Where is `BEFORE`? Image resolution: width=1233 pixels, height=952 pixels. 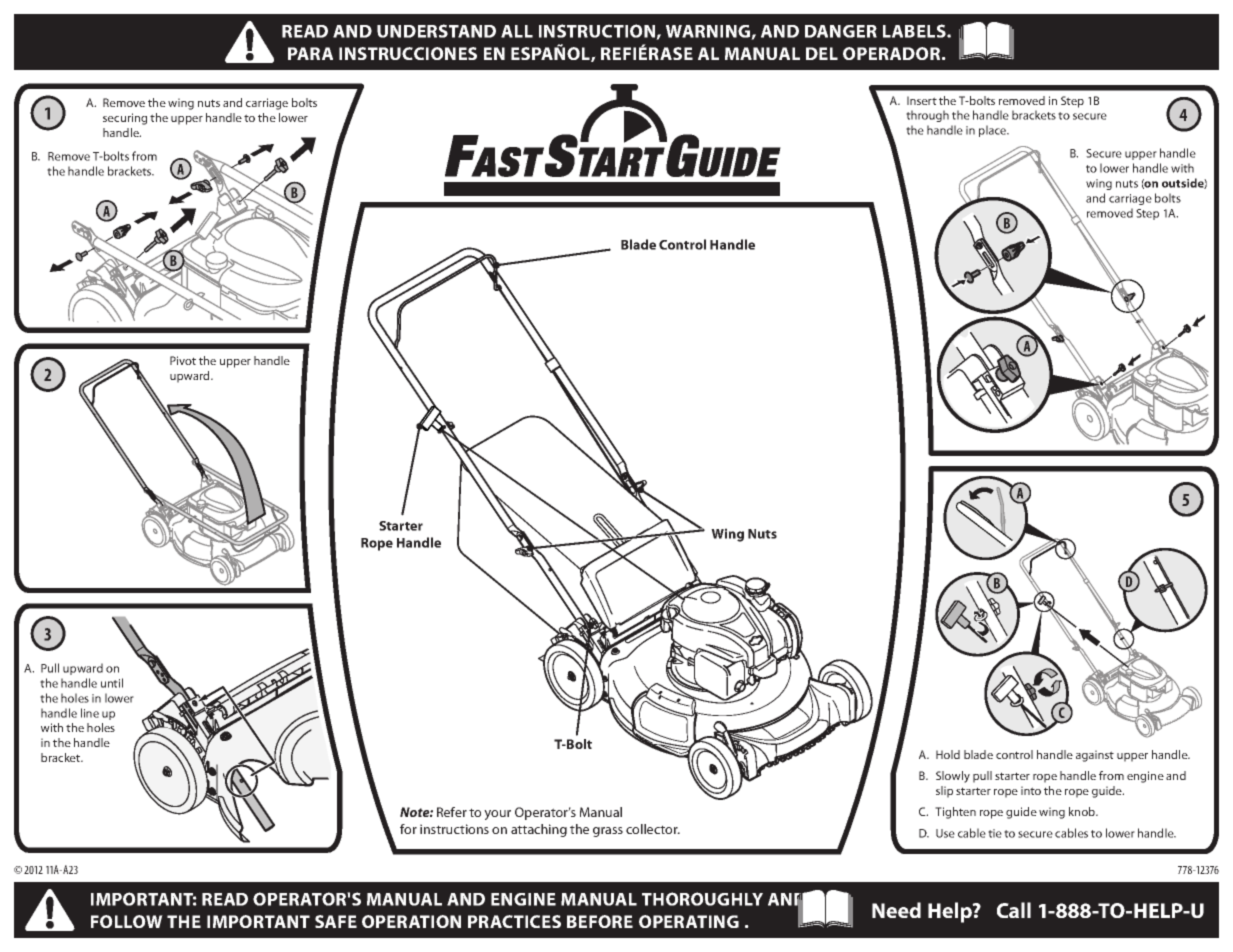 BEFORE is located at coordinates (600, 921).
